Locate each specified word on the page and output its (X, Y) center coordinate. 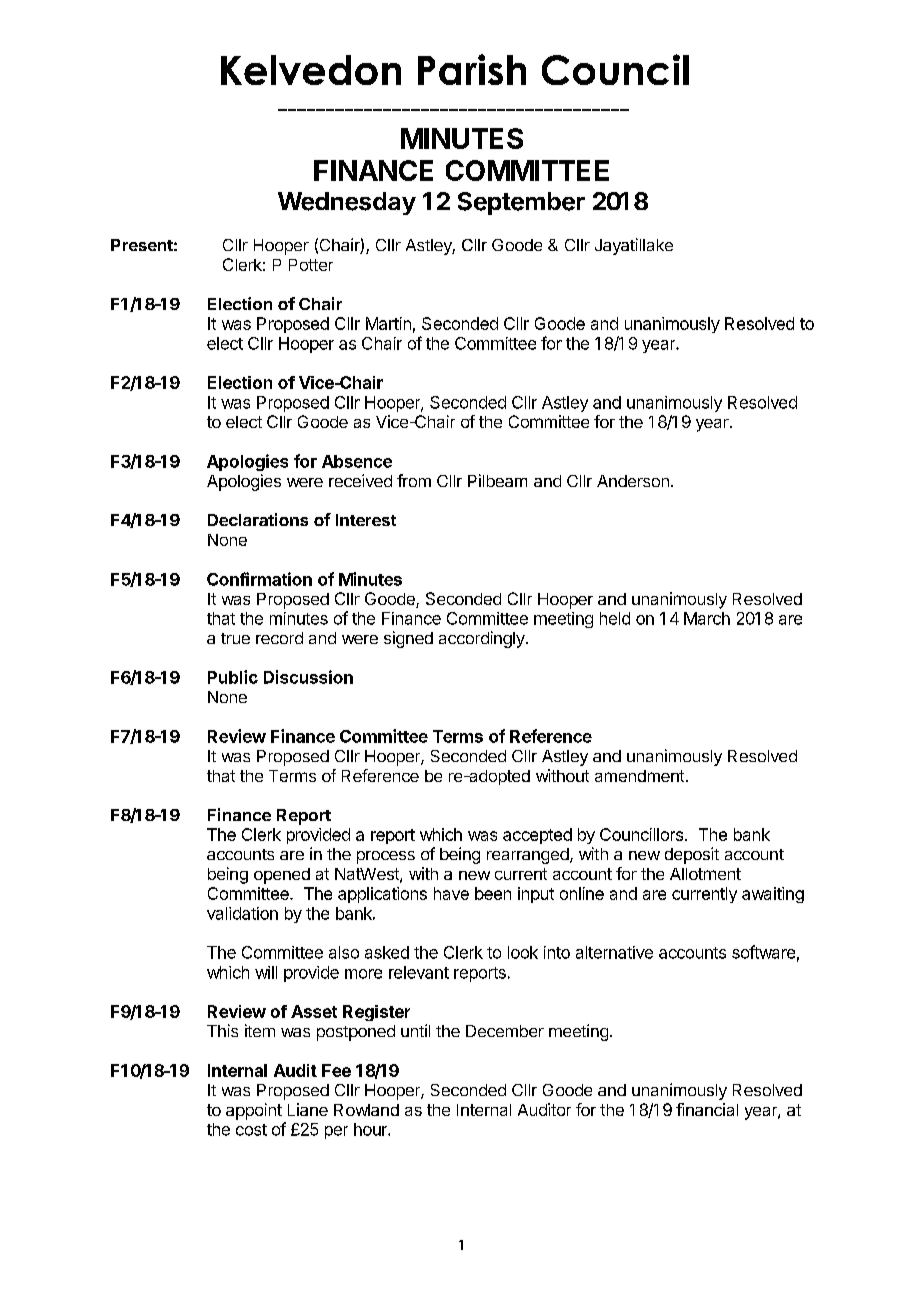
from (414, 480)
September (521, 203)
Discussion (308, 677)
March (707, 618)
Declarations (258, 519)
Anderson (633, 481)
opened (282, 876)
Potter (311, 265)
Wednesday (347, 203)
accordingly (483, 639)
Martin (388, 323)
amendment (639, 776)
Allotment (705, 874)
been (493, 893)
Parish (472, 69)
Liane (308, 1109)
